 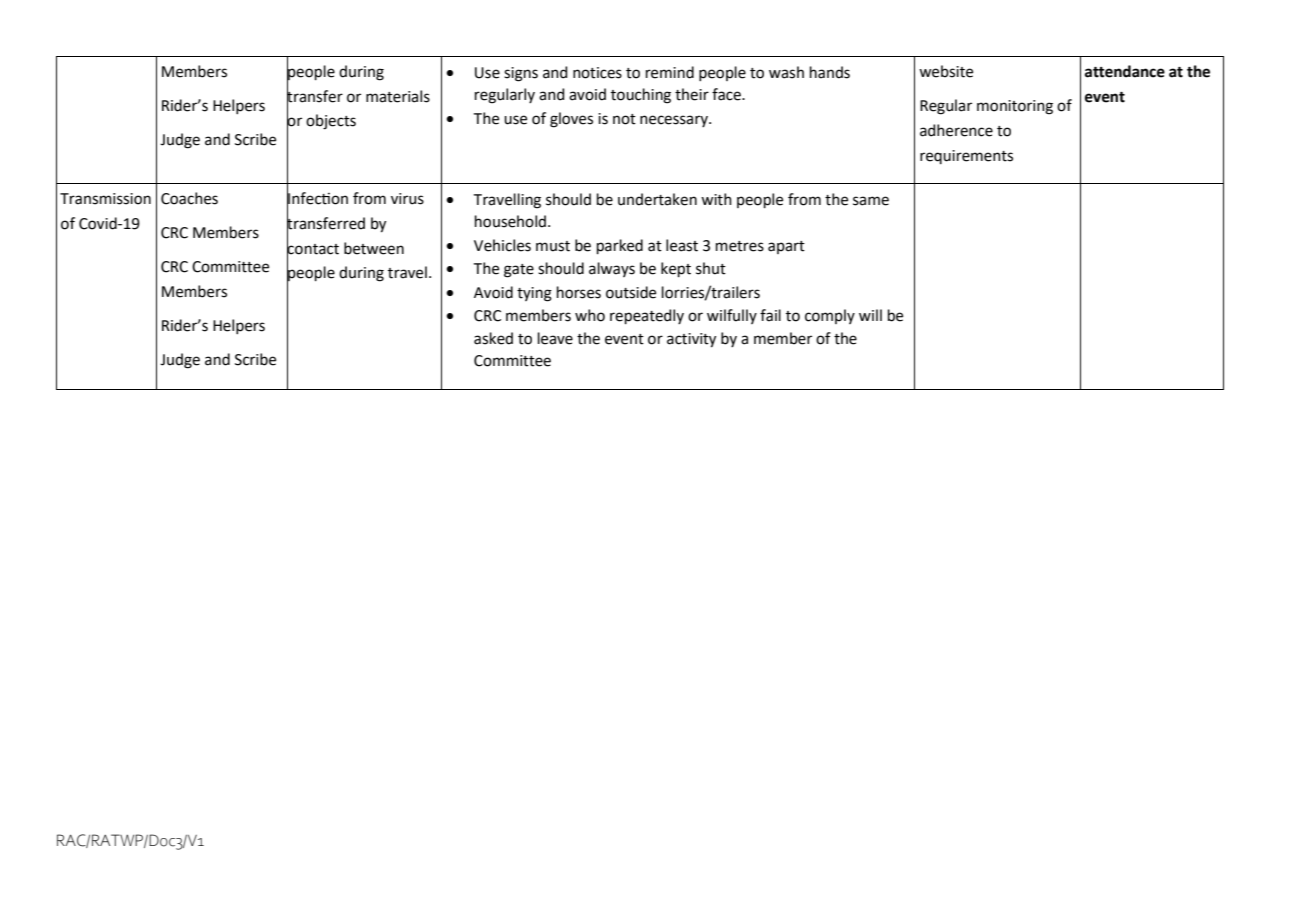 I want to click on asked, so click(x=493, y=338).
